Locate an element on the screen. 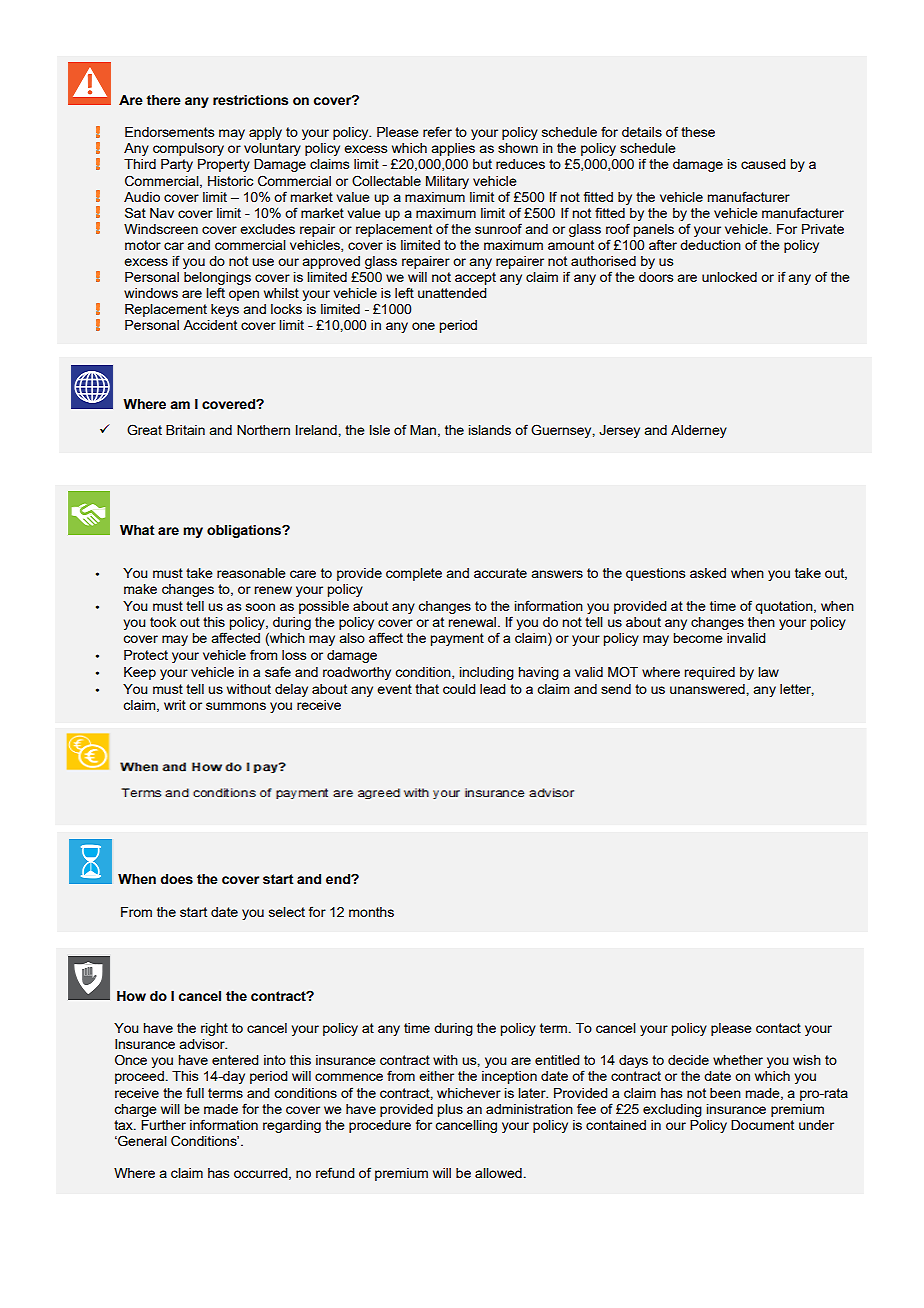  these is located at coordinates (698, 132).
